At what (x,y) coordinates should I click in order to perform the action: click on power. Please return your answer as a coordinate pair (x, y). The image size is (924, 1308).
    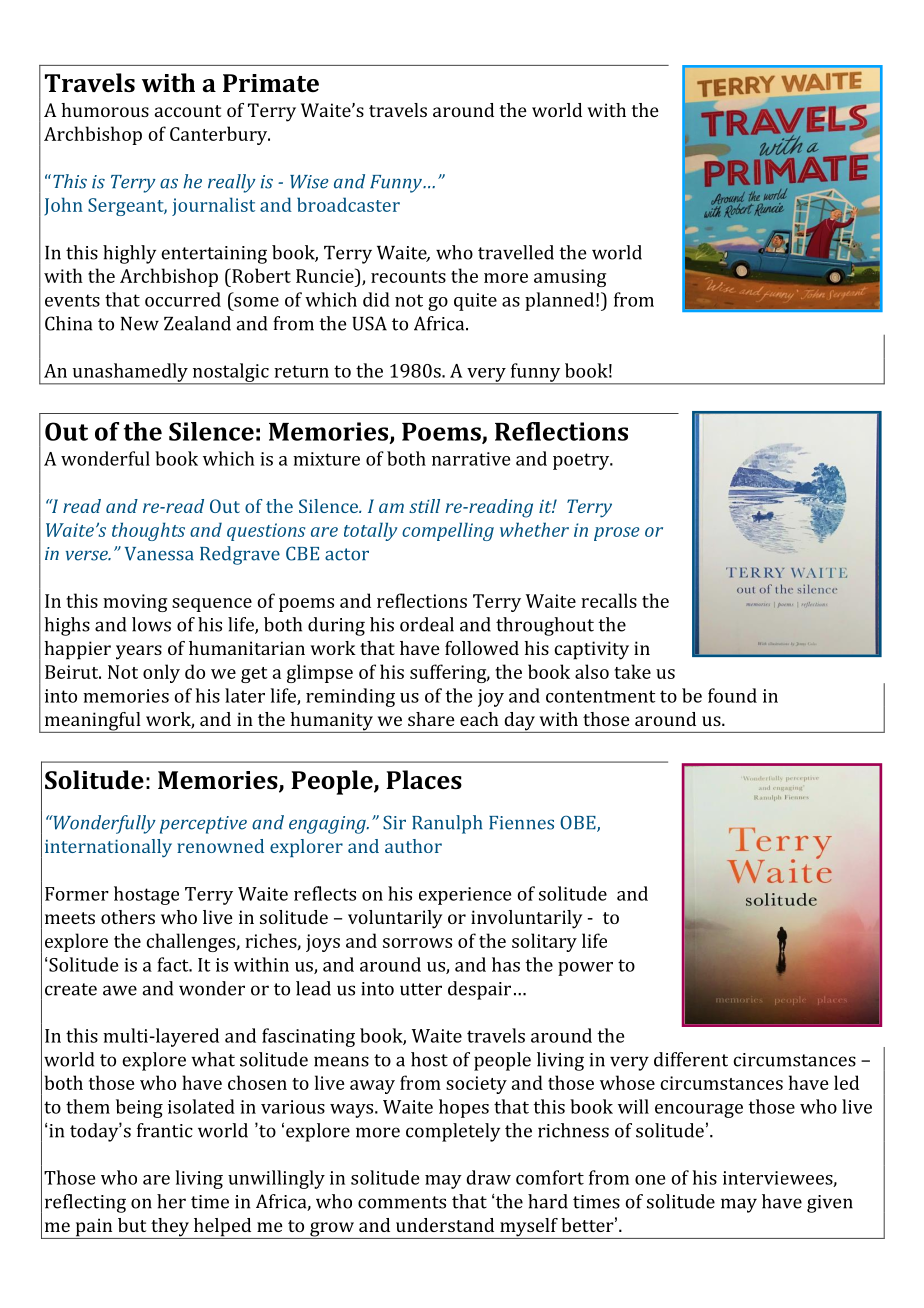
    Looking at the image, I should click on (585, 969).
